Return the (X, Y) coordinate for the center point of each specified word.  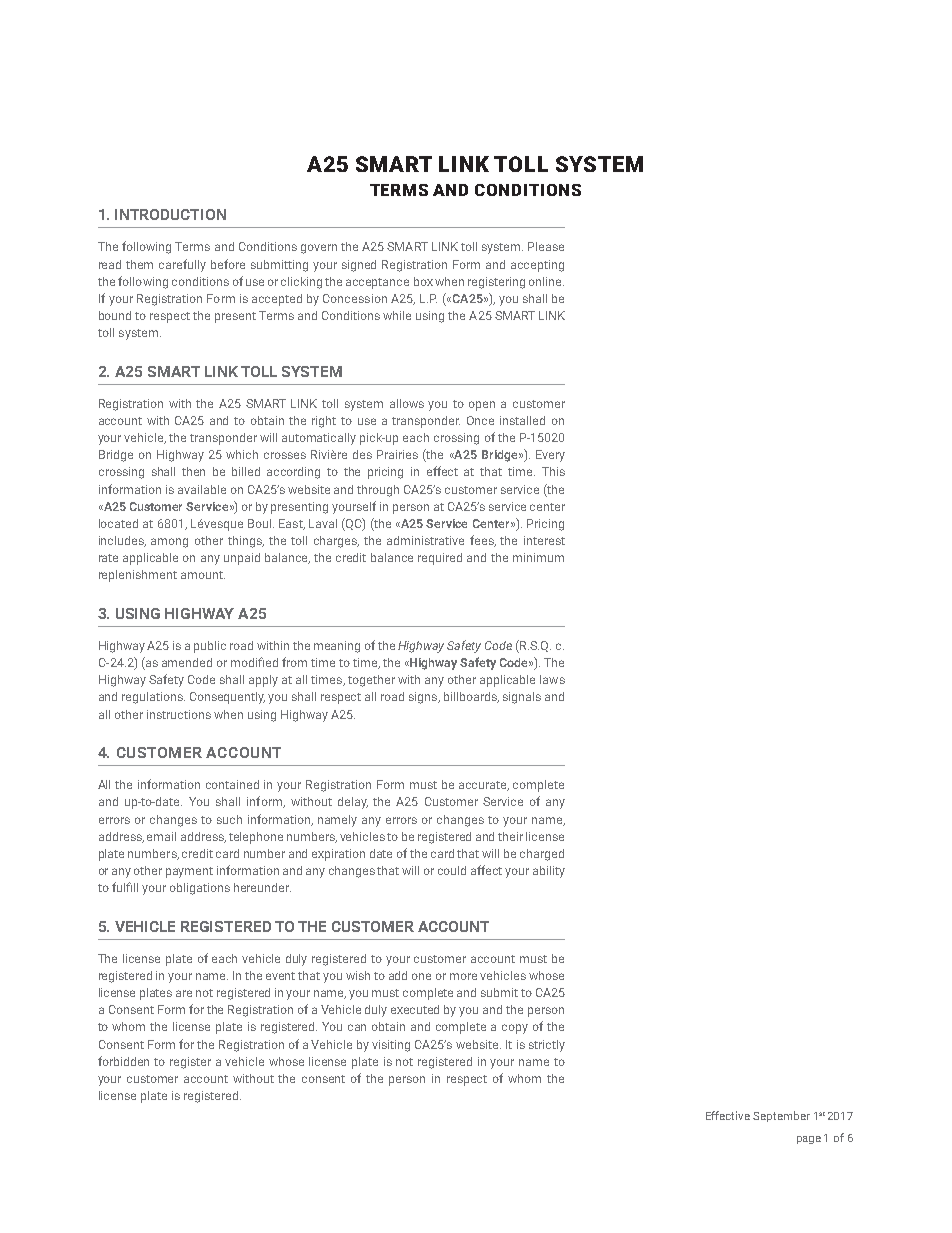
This (553, 471)
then (193, 471)
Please (546, 246)
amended (187, 662)
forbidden (123, 1061)
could (452, 870)
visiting (391, 1046)
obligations (200, 889)
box (423, 281)
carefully (182, 265)
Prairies (397, 454)
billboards (471, 697)
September (781, 1116)
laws (552, 679)
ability (549, 872)
